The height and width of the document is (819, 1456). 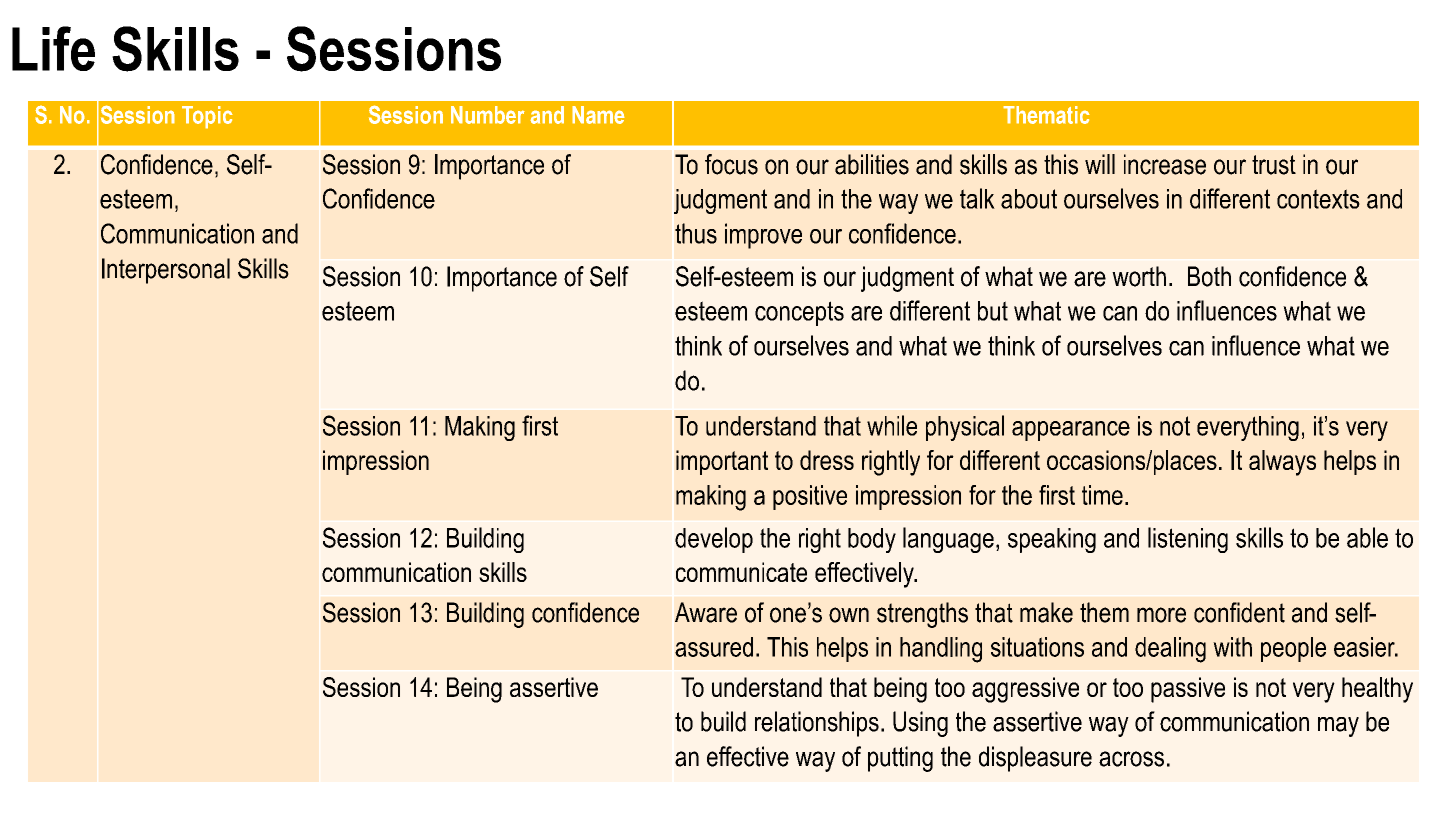 I want to click on relationships, so click(x=817, y=724).
